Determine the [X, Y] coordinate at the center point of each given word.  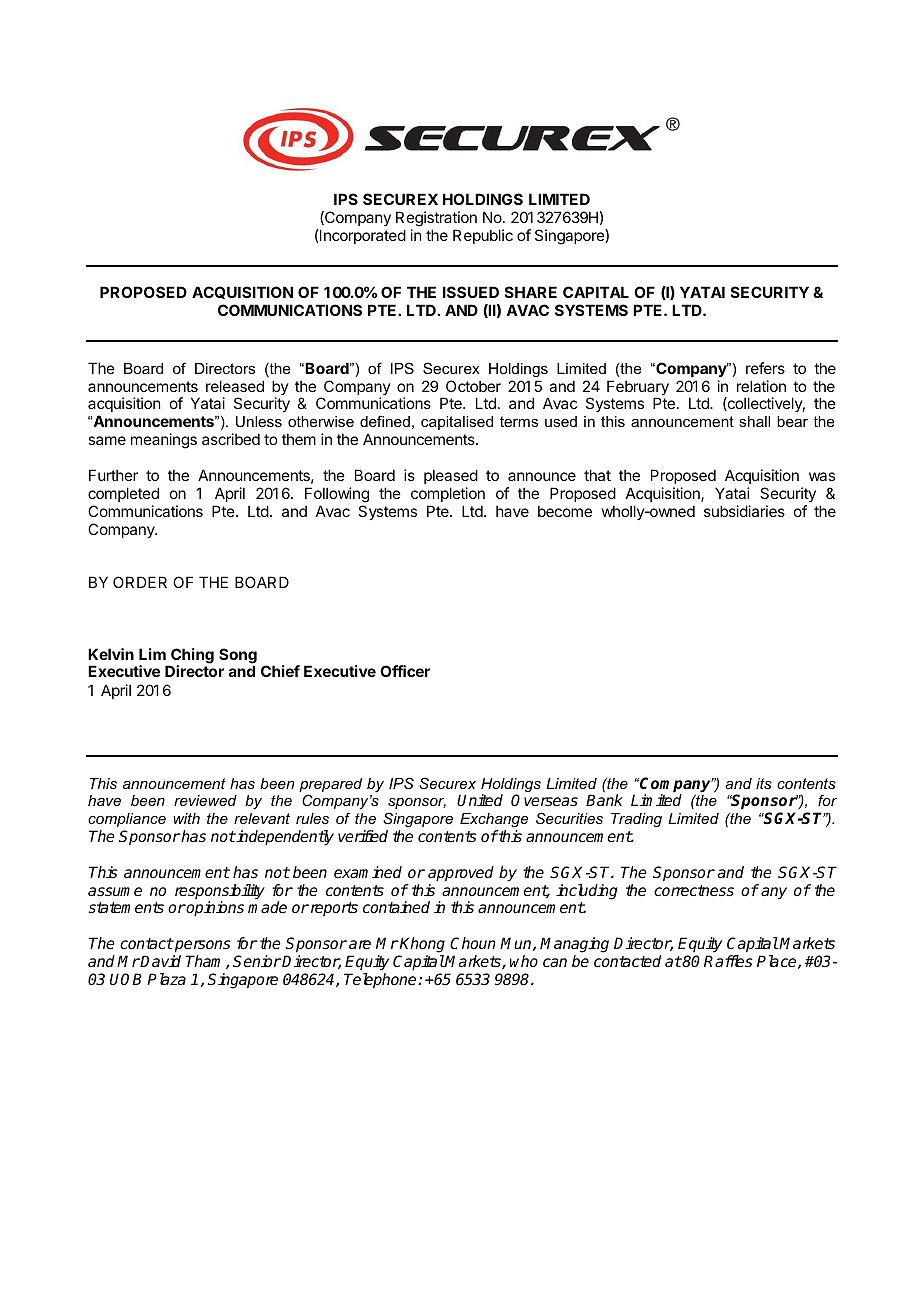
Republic [483, 236]
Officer [405, 671]
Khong [423, 946]
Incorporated [362, 236]
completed [123, 494]
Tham [206, 962]
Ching [191, 657]
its [764, 783]
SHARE [531, 292]
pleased [451, 476]
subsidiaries [744, 511]
